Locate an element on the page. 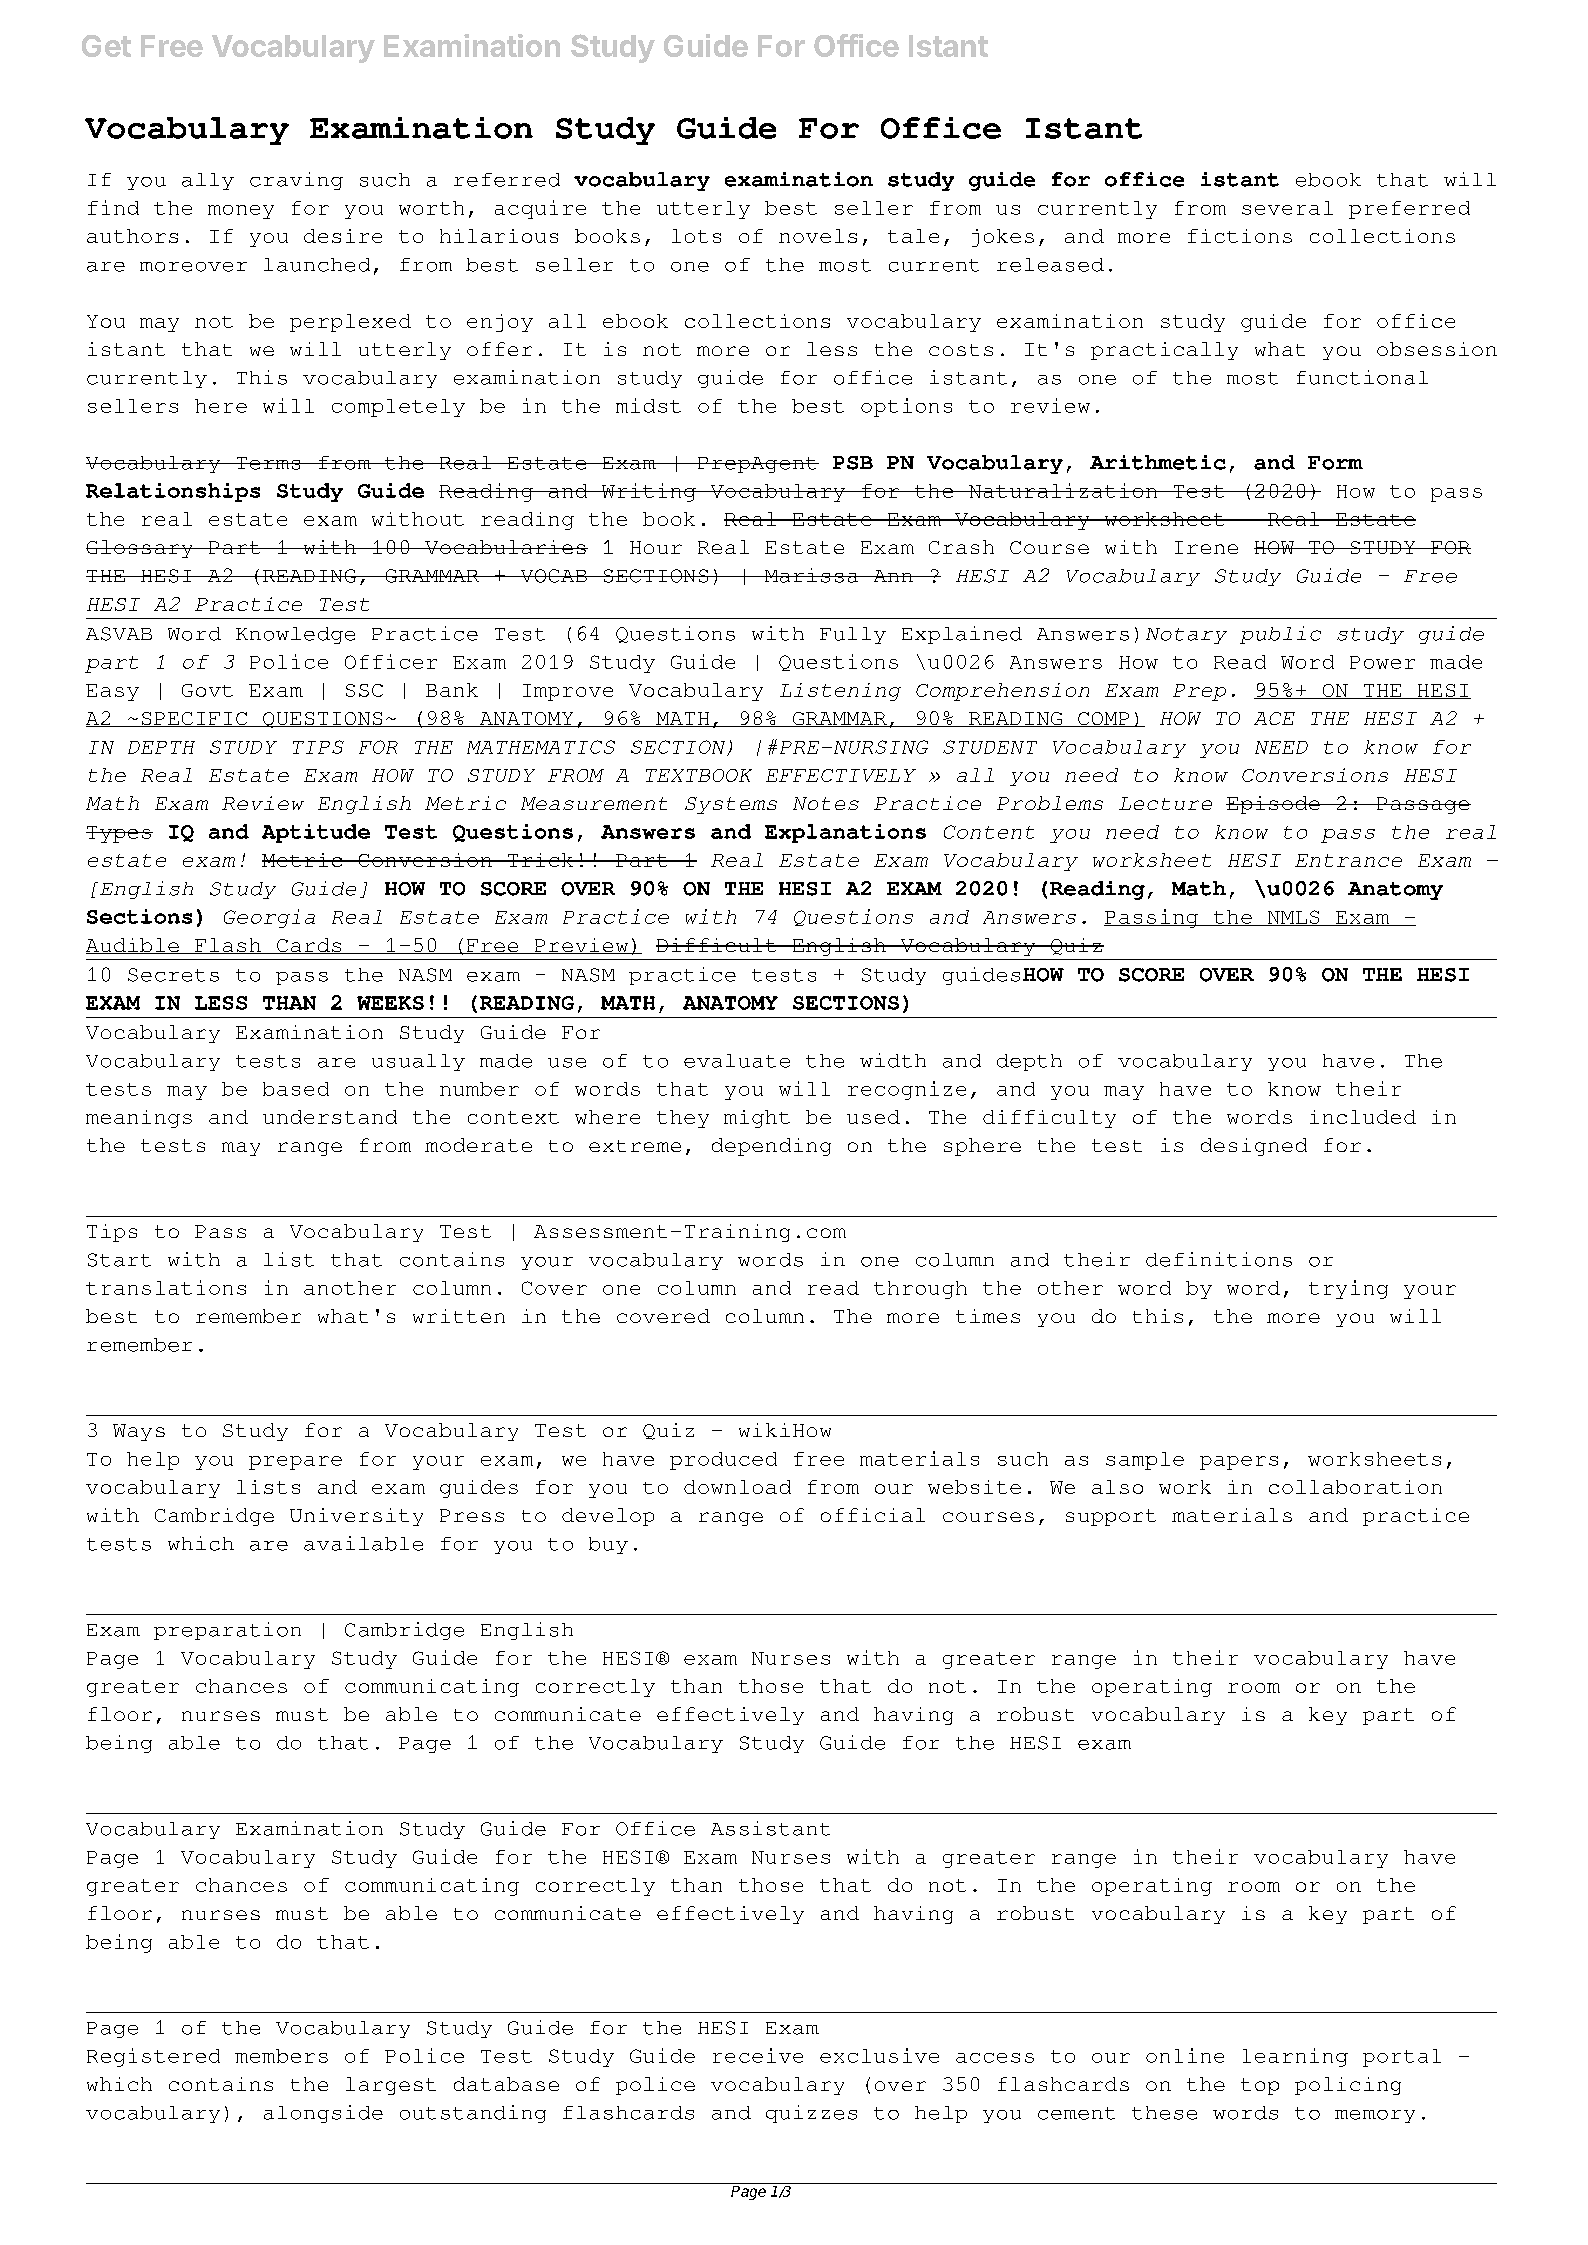  members is located at coordinates (281, 2056).
